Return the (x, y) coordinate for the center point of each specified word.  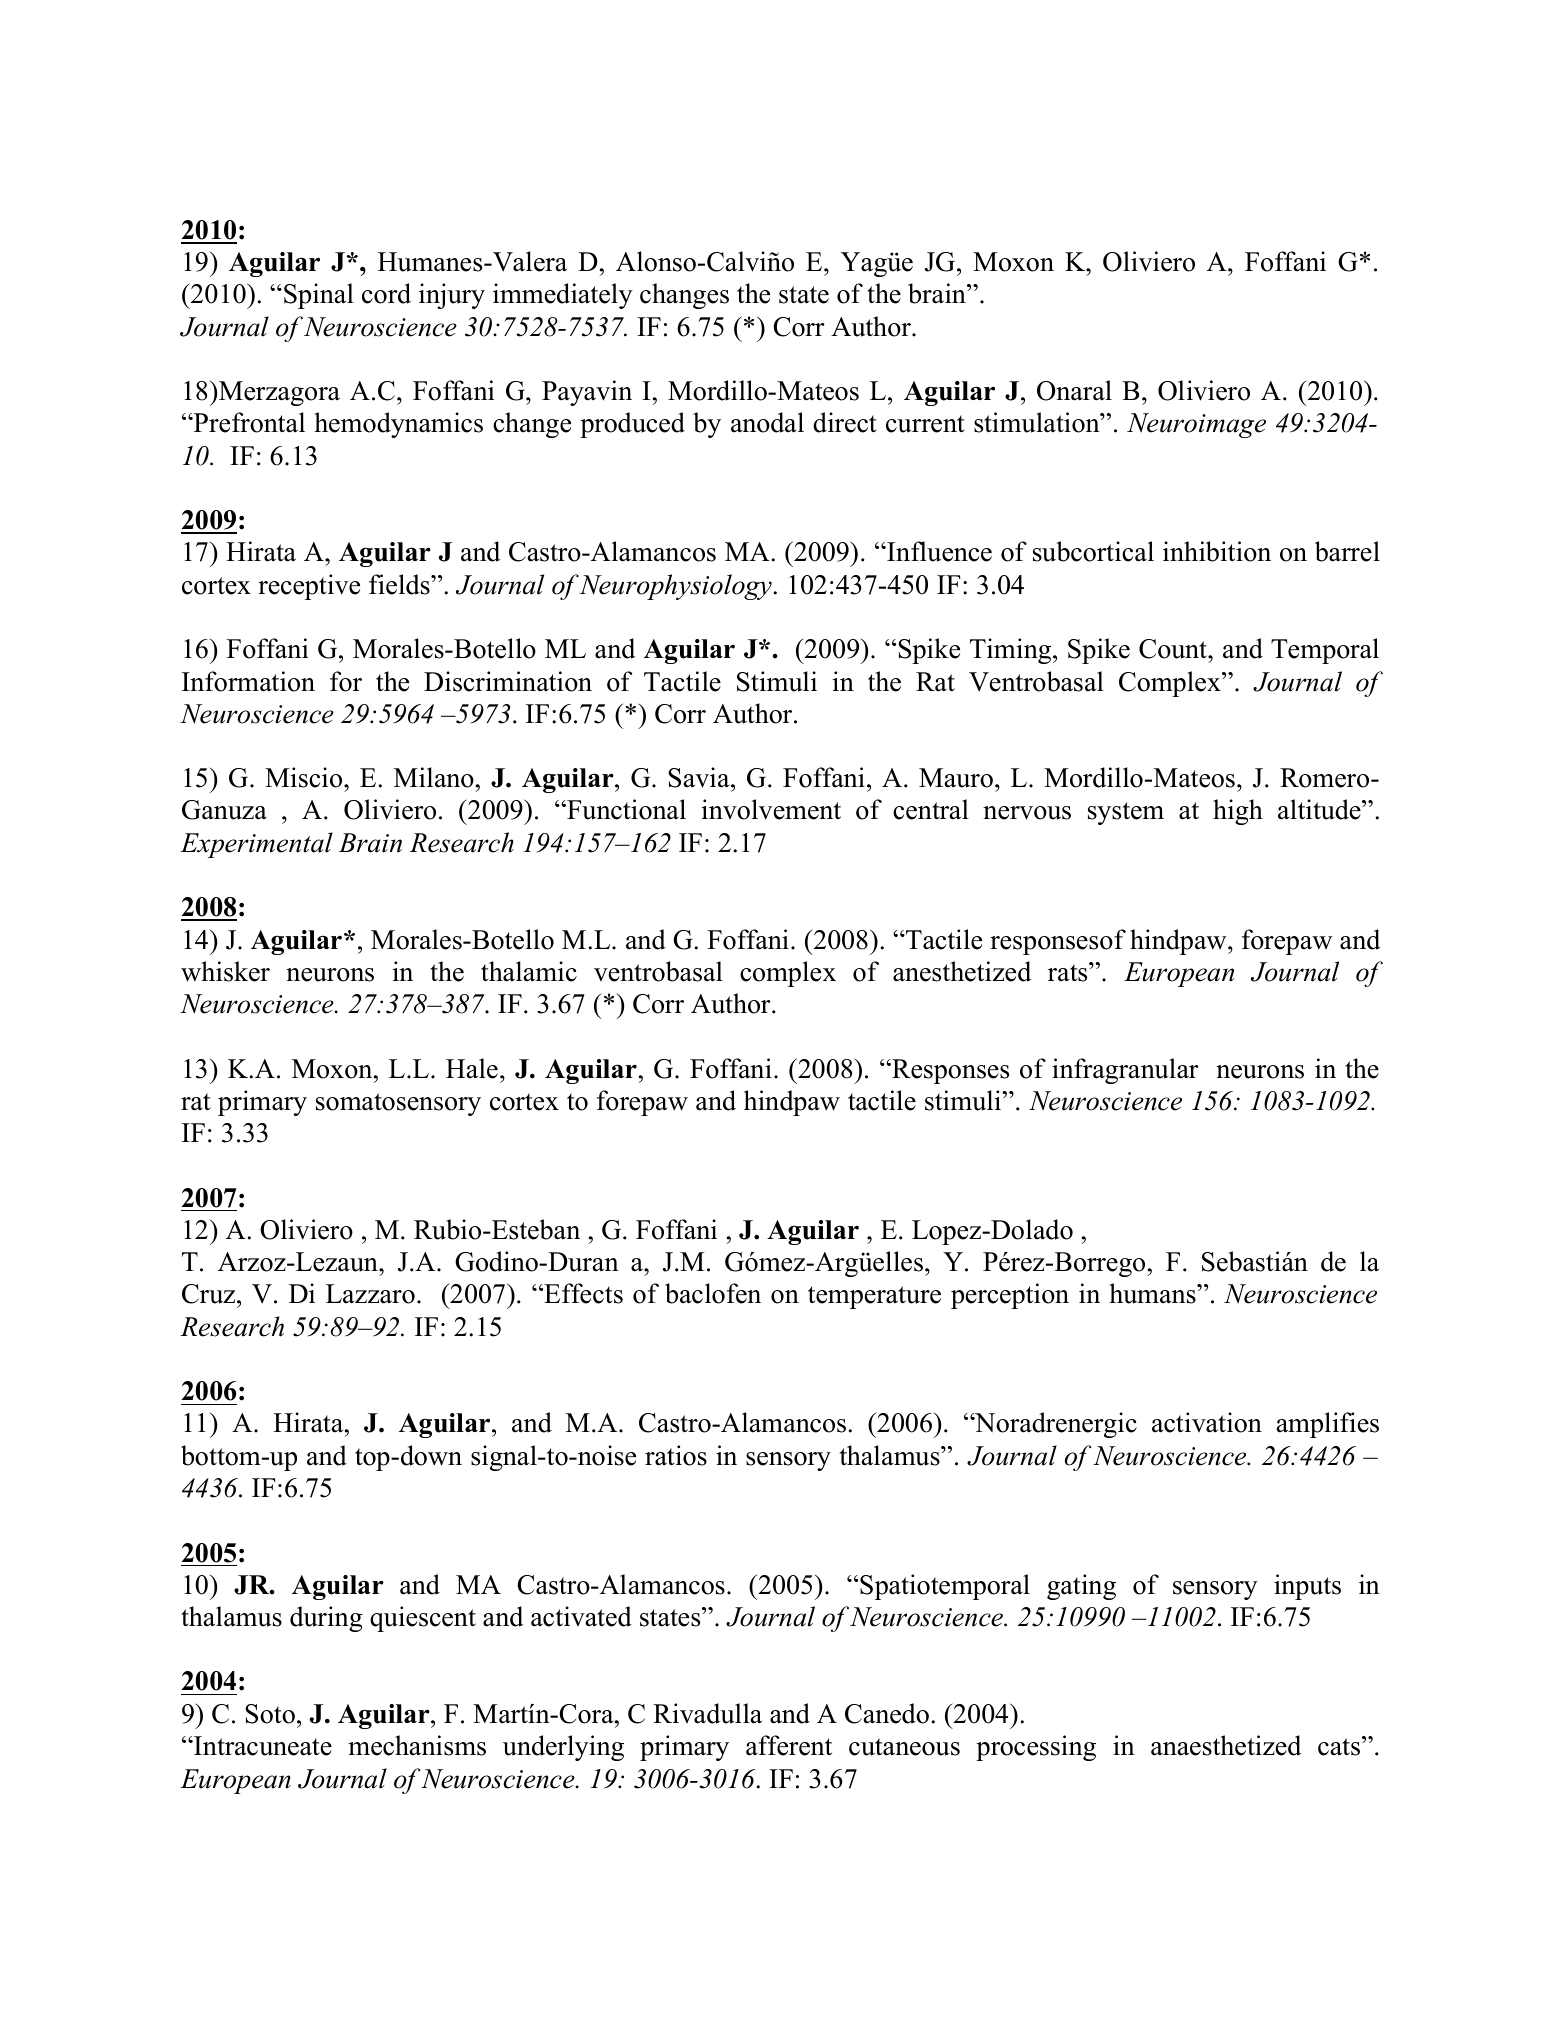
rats (1069, 972)
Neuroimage (1196, 425)
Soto (270, 1714)
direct (845, 422)
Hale (472, 1068)
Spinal (319, 296)
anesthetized (962, 971)
